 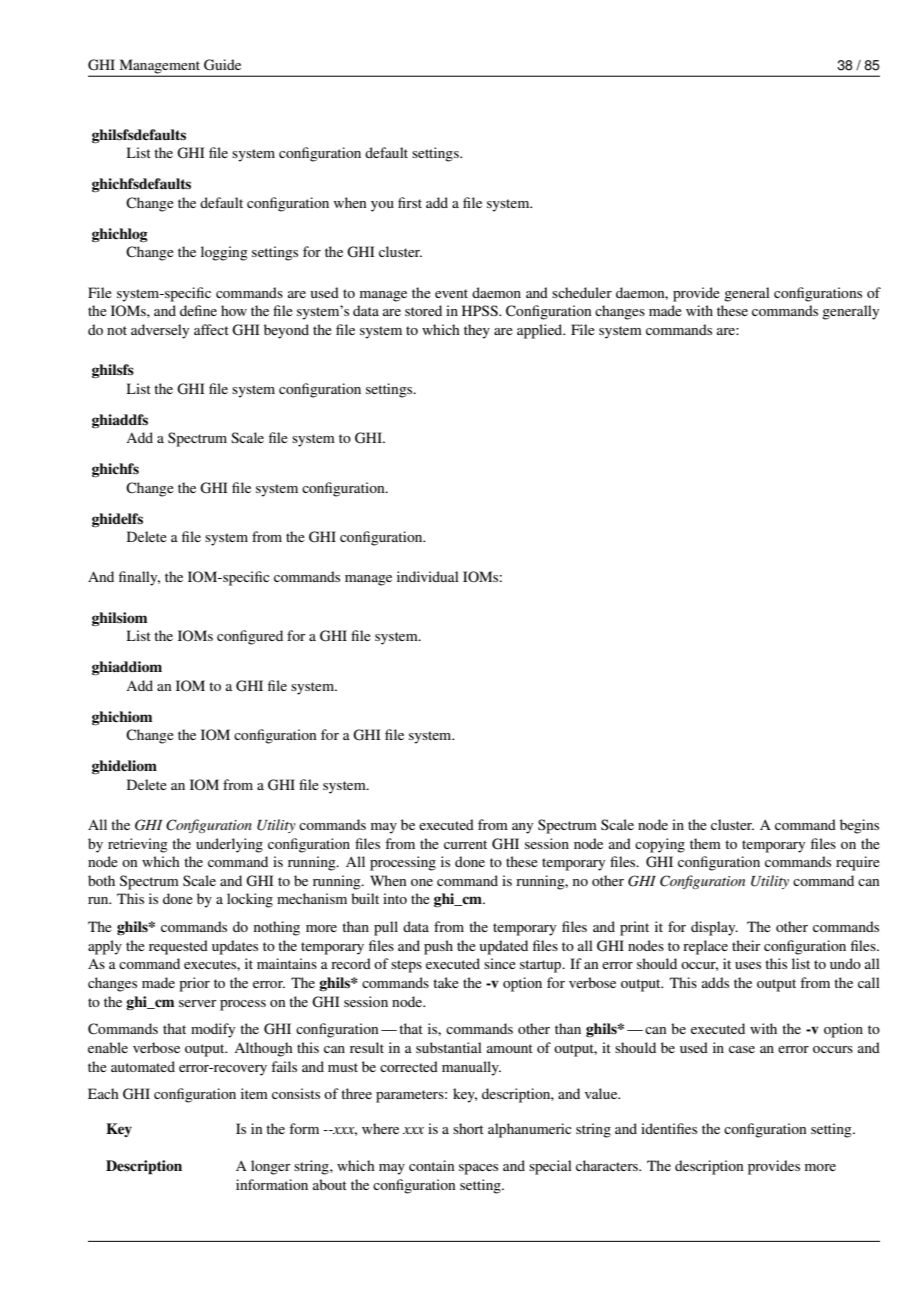 I want to click on longer, so click(x=271, y=1167).
